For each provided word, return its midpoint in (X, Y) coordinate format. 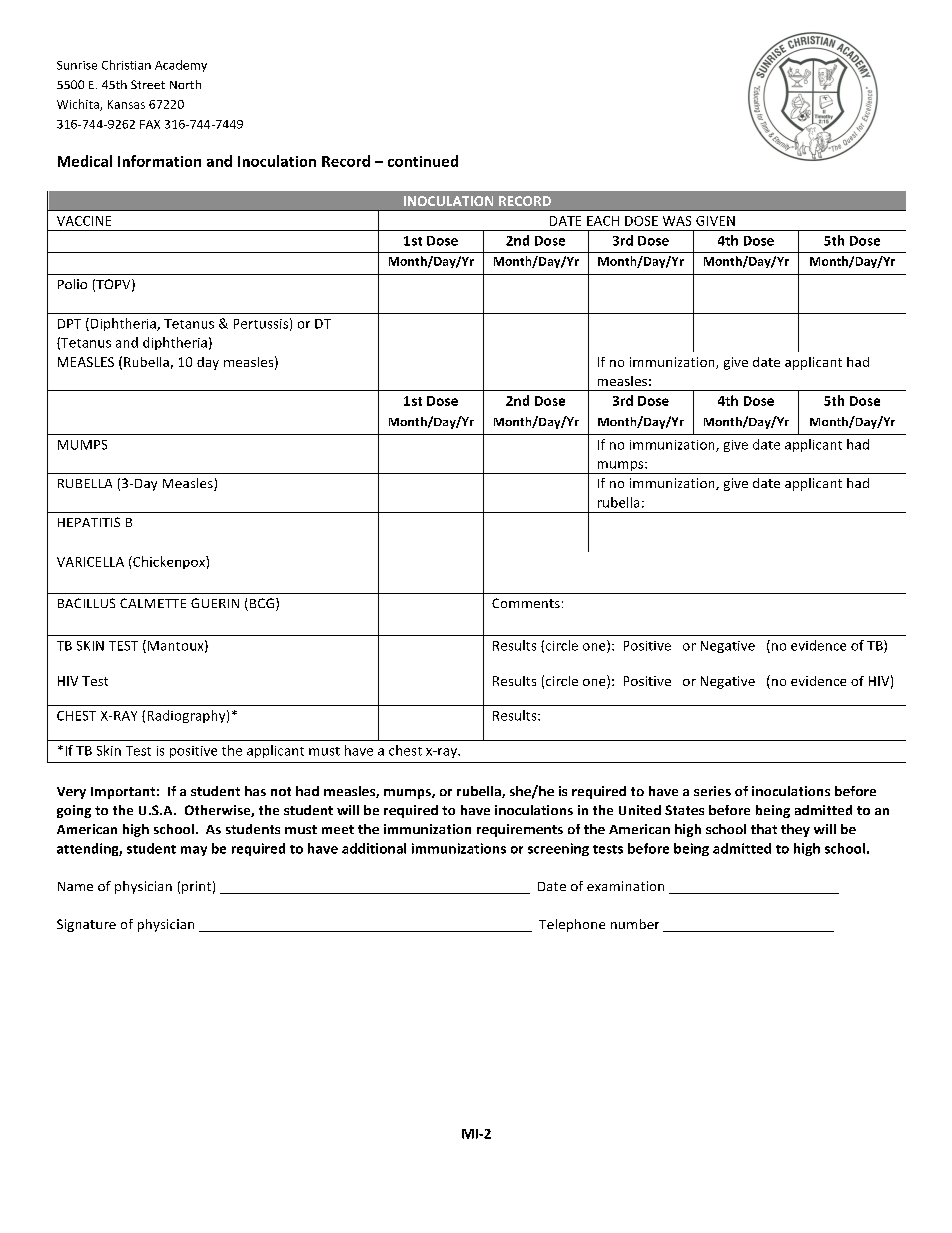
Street (148, 84)
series (712, 791)
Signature (86, 925)
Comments (526, 603)
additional (374, 848)
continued (423, 161)
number (635, 924)
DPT (69, 324)
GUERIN (215, 603)
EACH (603, 221)
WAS (677, 221)
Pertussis (261, 324)
